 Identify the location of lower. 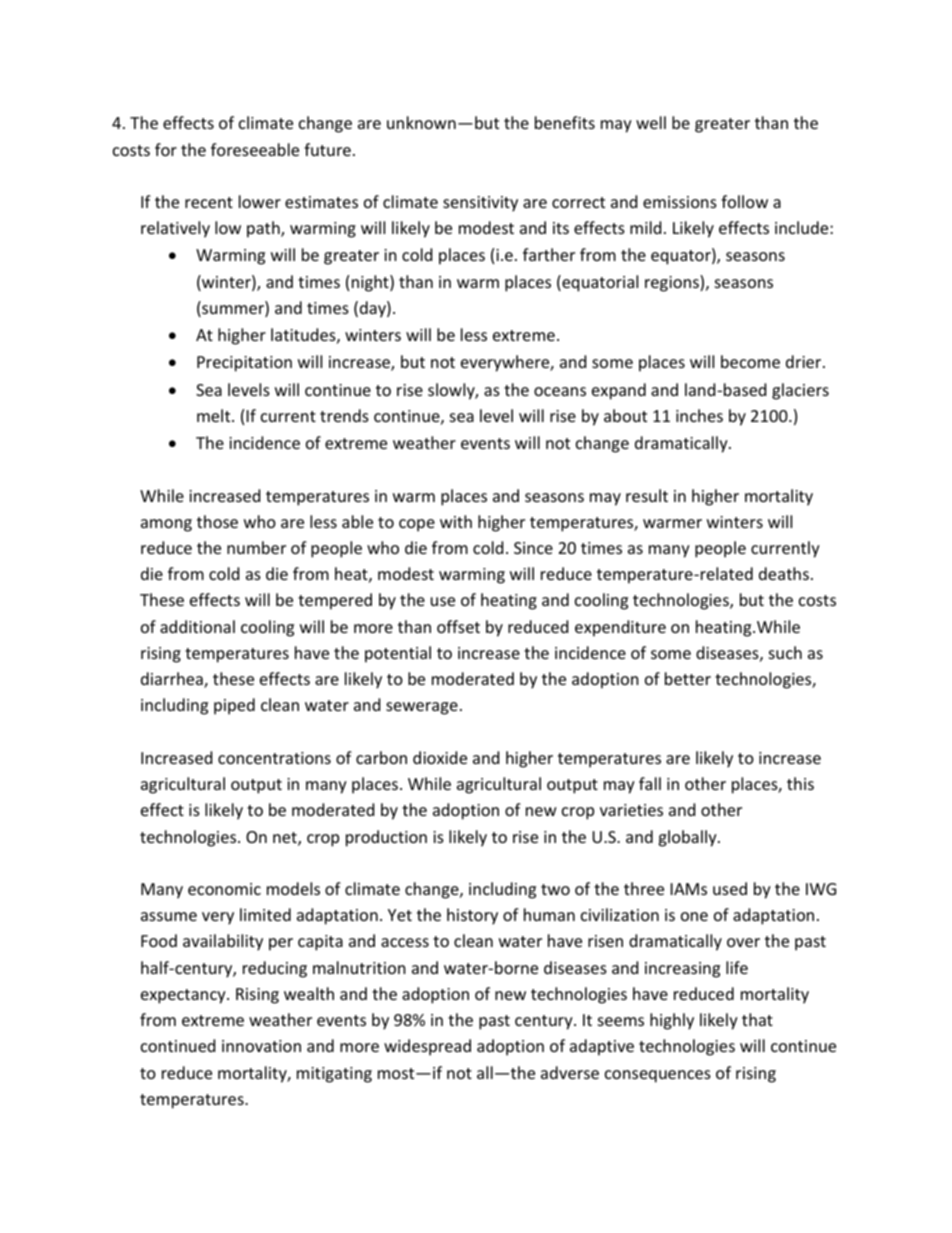
(260, 201).
